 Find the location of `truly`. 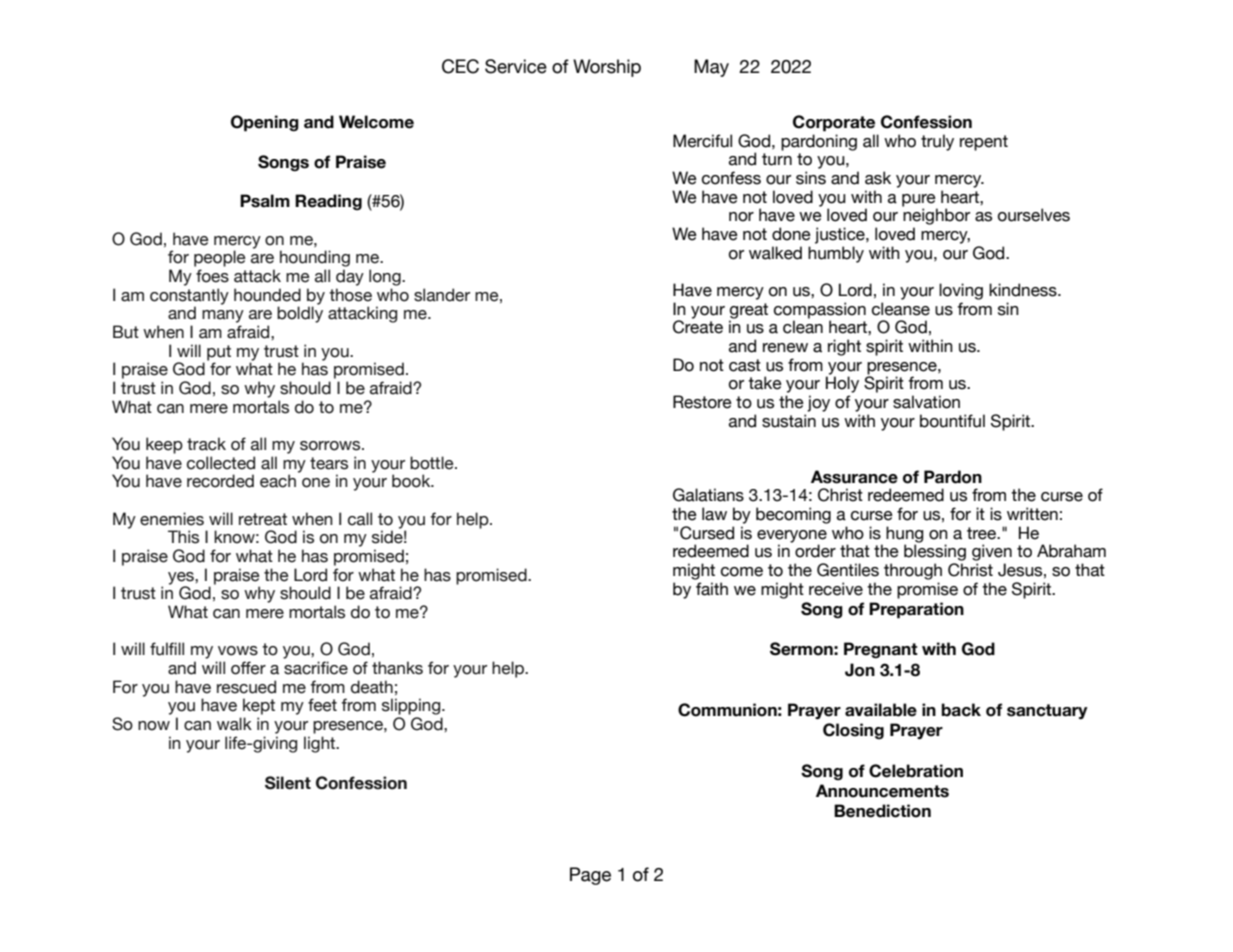

truly is located at coordinates (937, 142).
